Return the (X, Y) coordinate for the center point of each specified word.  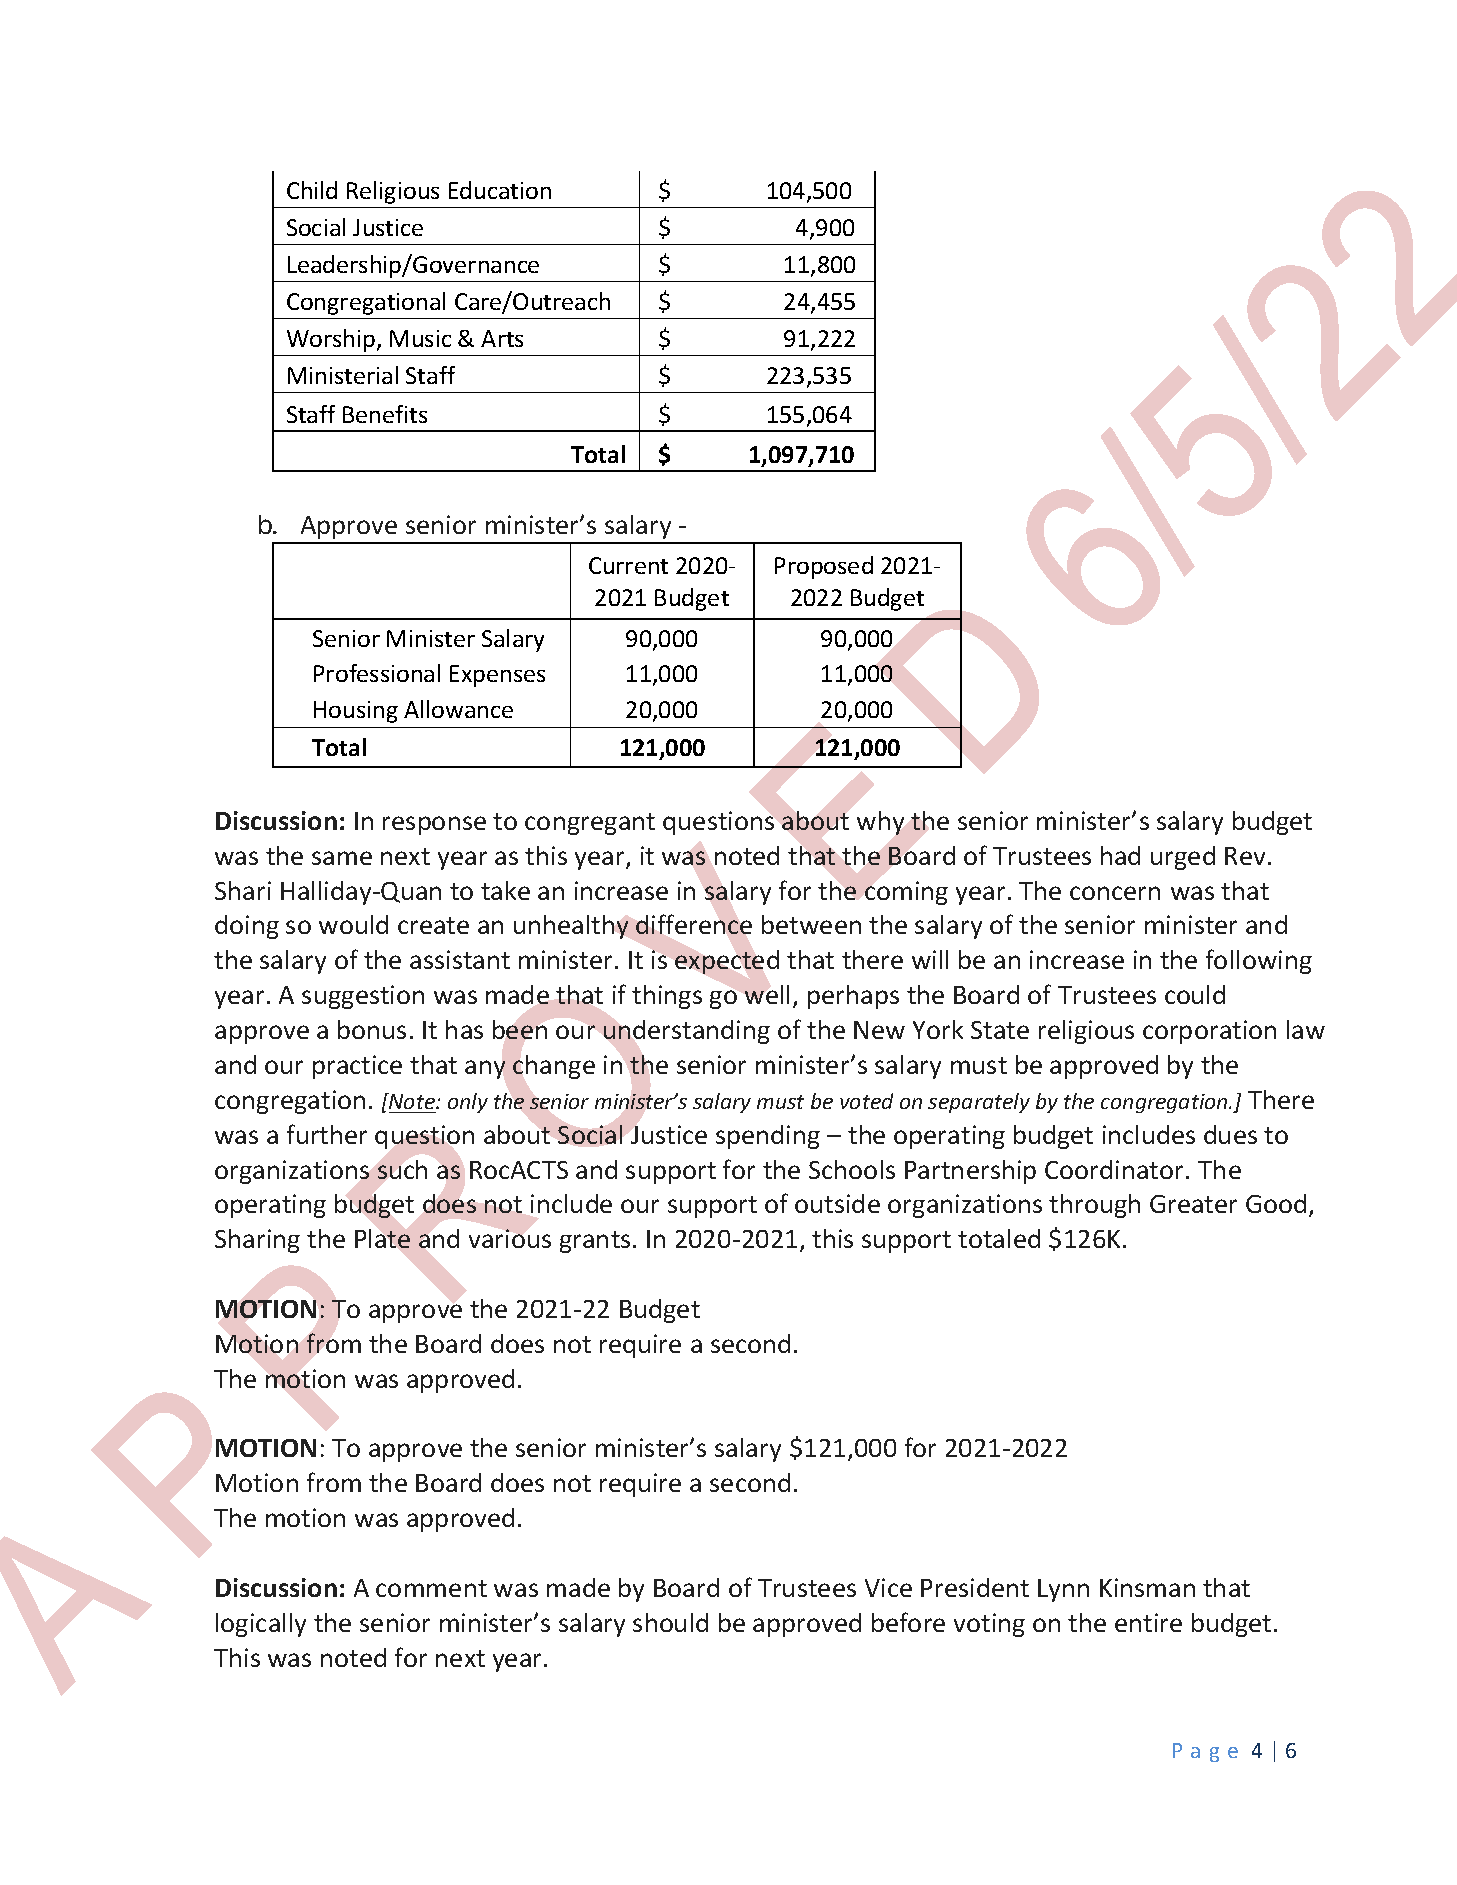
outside (837, 1203)
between (811, 924)
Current (628, 565)
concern (1115, 893)
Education (500, 190)
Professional (377, 673)
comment (431, 1588)
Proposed (824, 567)
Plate (382, 1238)
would (353, 924)
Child (312, 190)
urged (1183, 858)
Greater (1193, 1204)
